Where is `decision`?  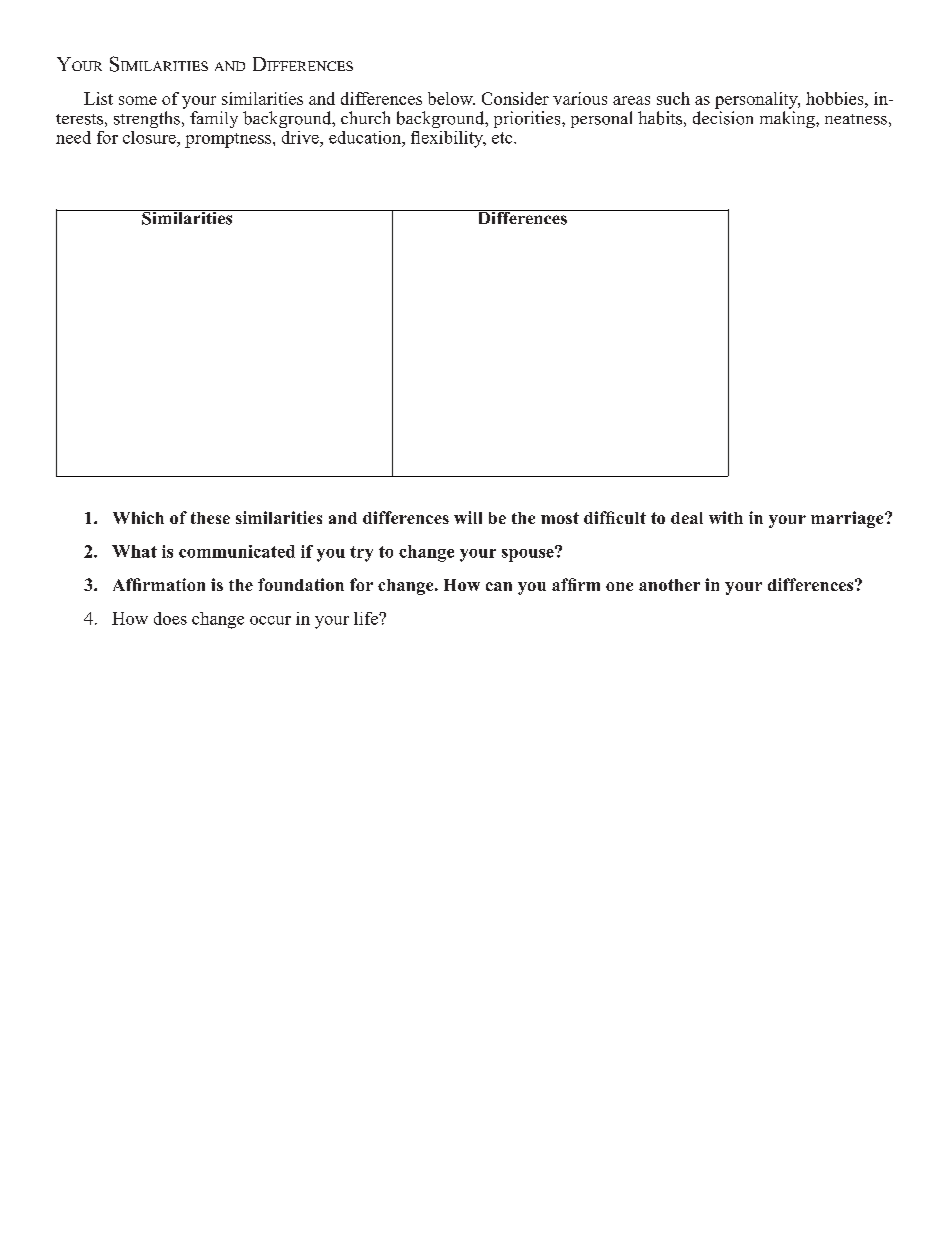 decision is located at coordinates (723, 118).
